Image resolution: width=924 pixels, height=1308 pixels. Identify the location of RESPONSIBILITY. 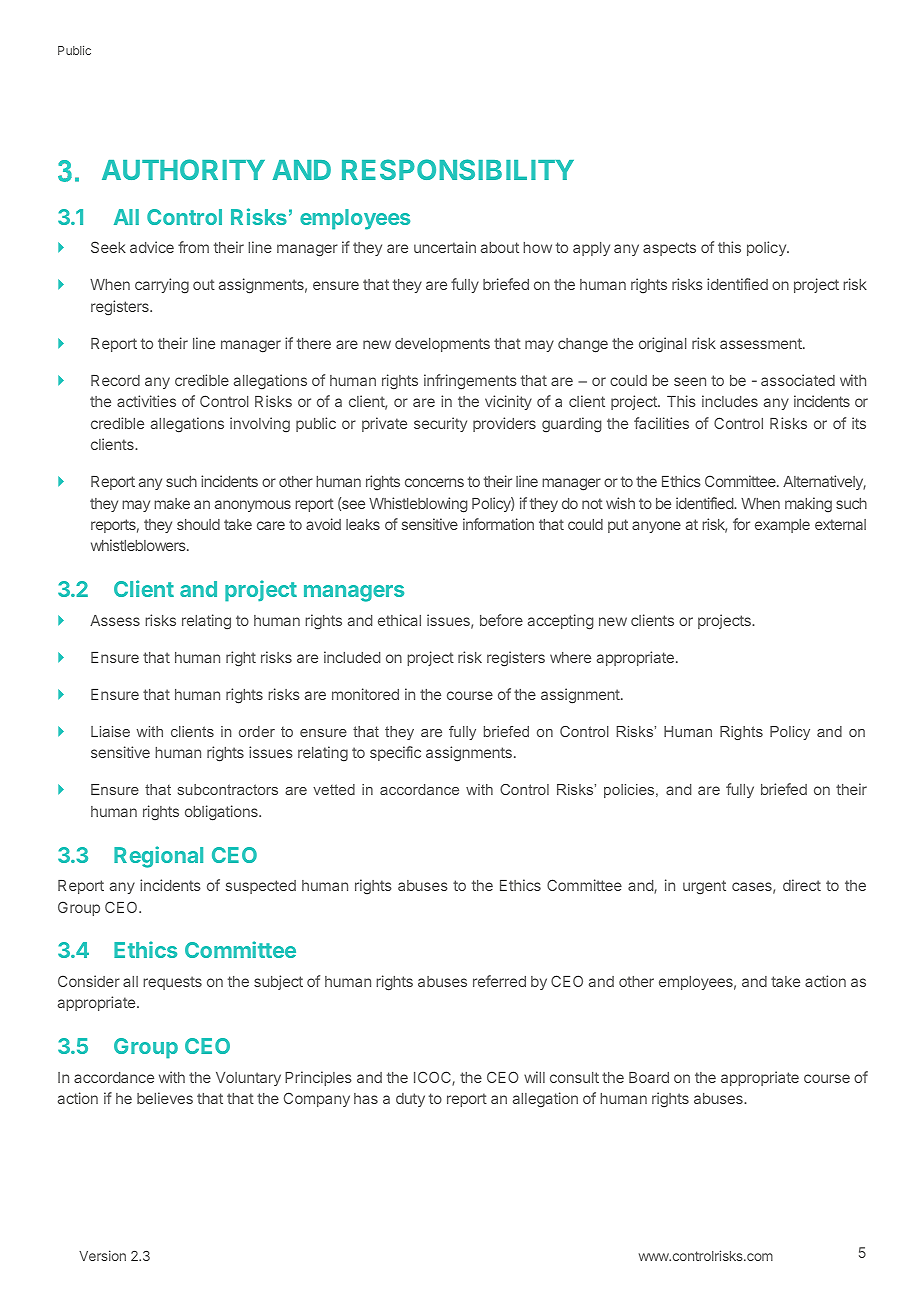
(458, 169).
